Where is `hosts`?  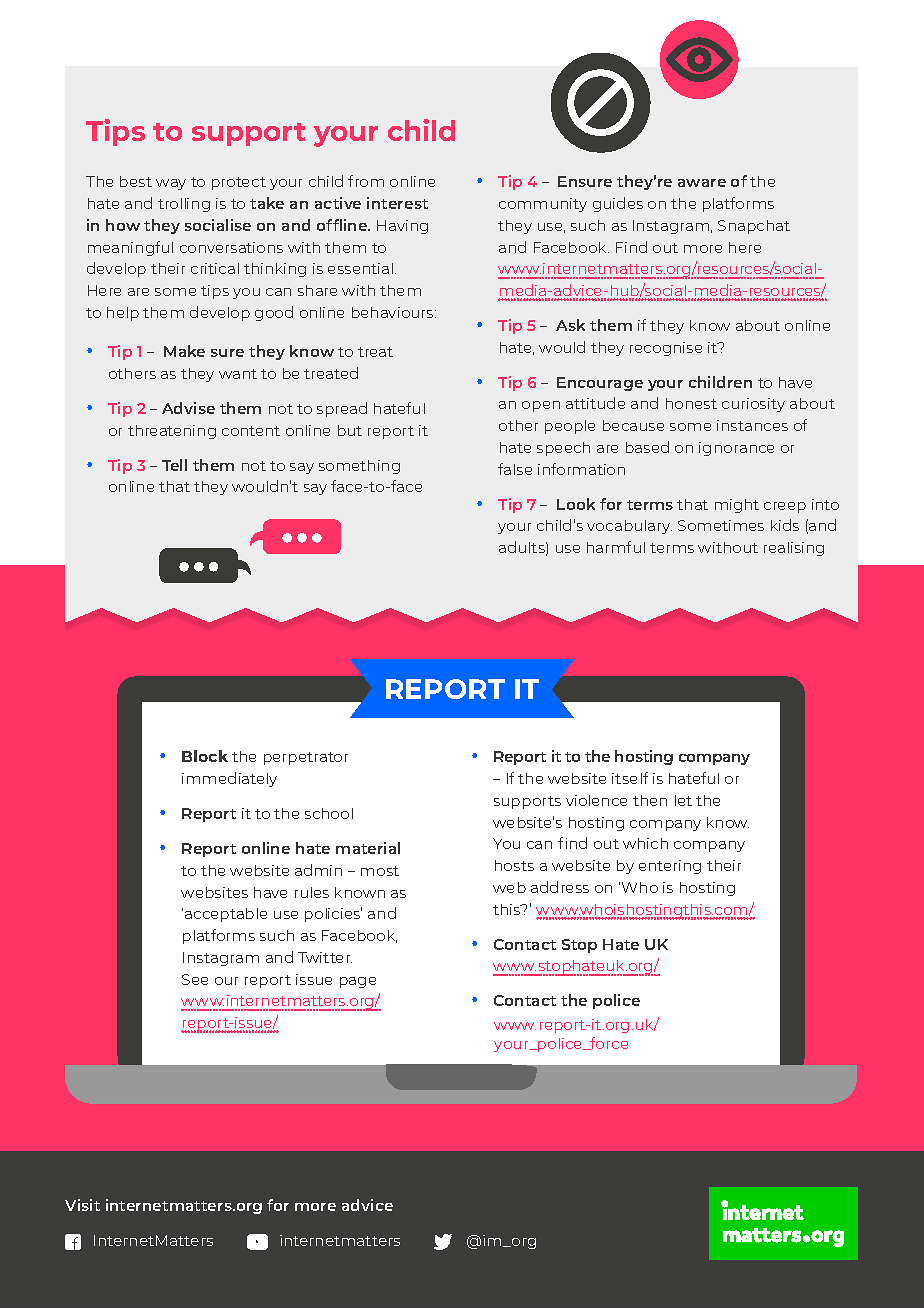
hosts is located at coordinates (514, 865).
